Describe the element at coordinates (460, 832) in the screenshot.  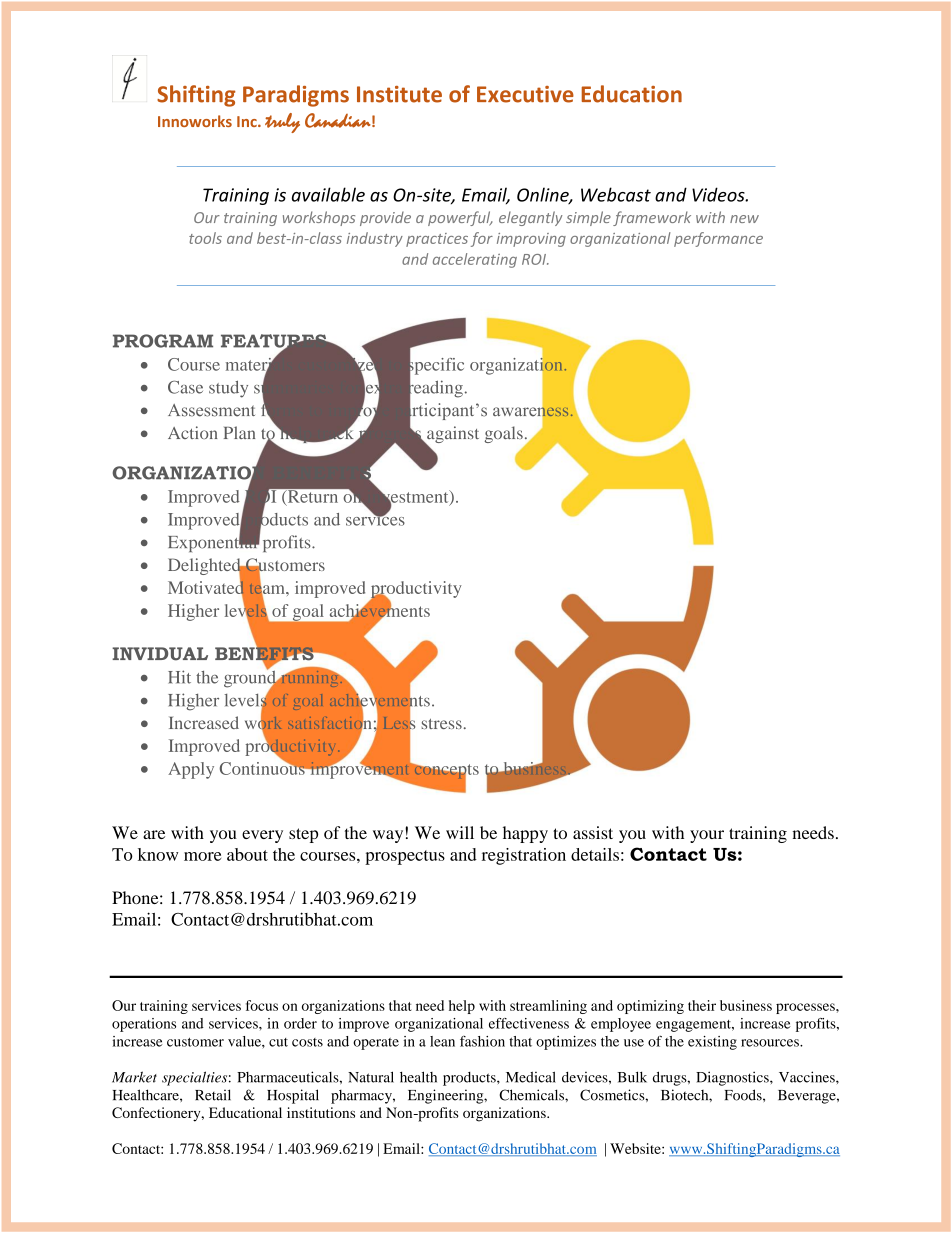
I see `will` at that location.
